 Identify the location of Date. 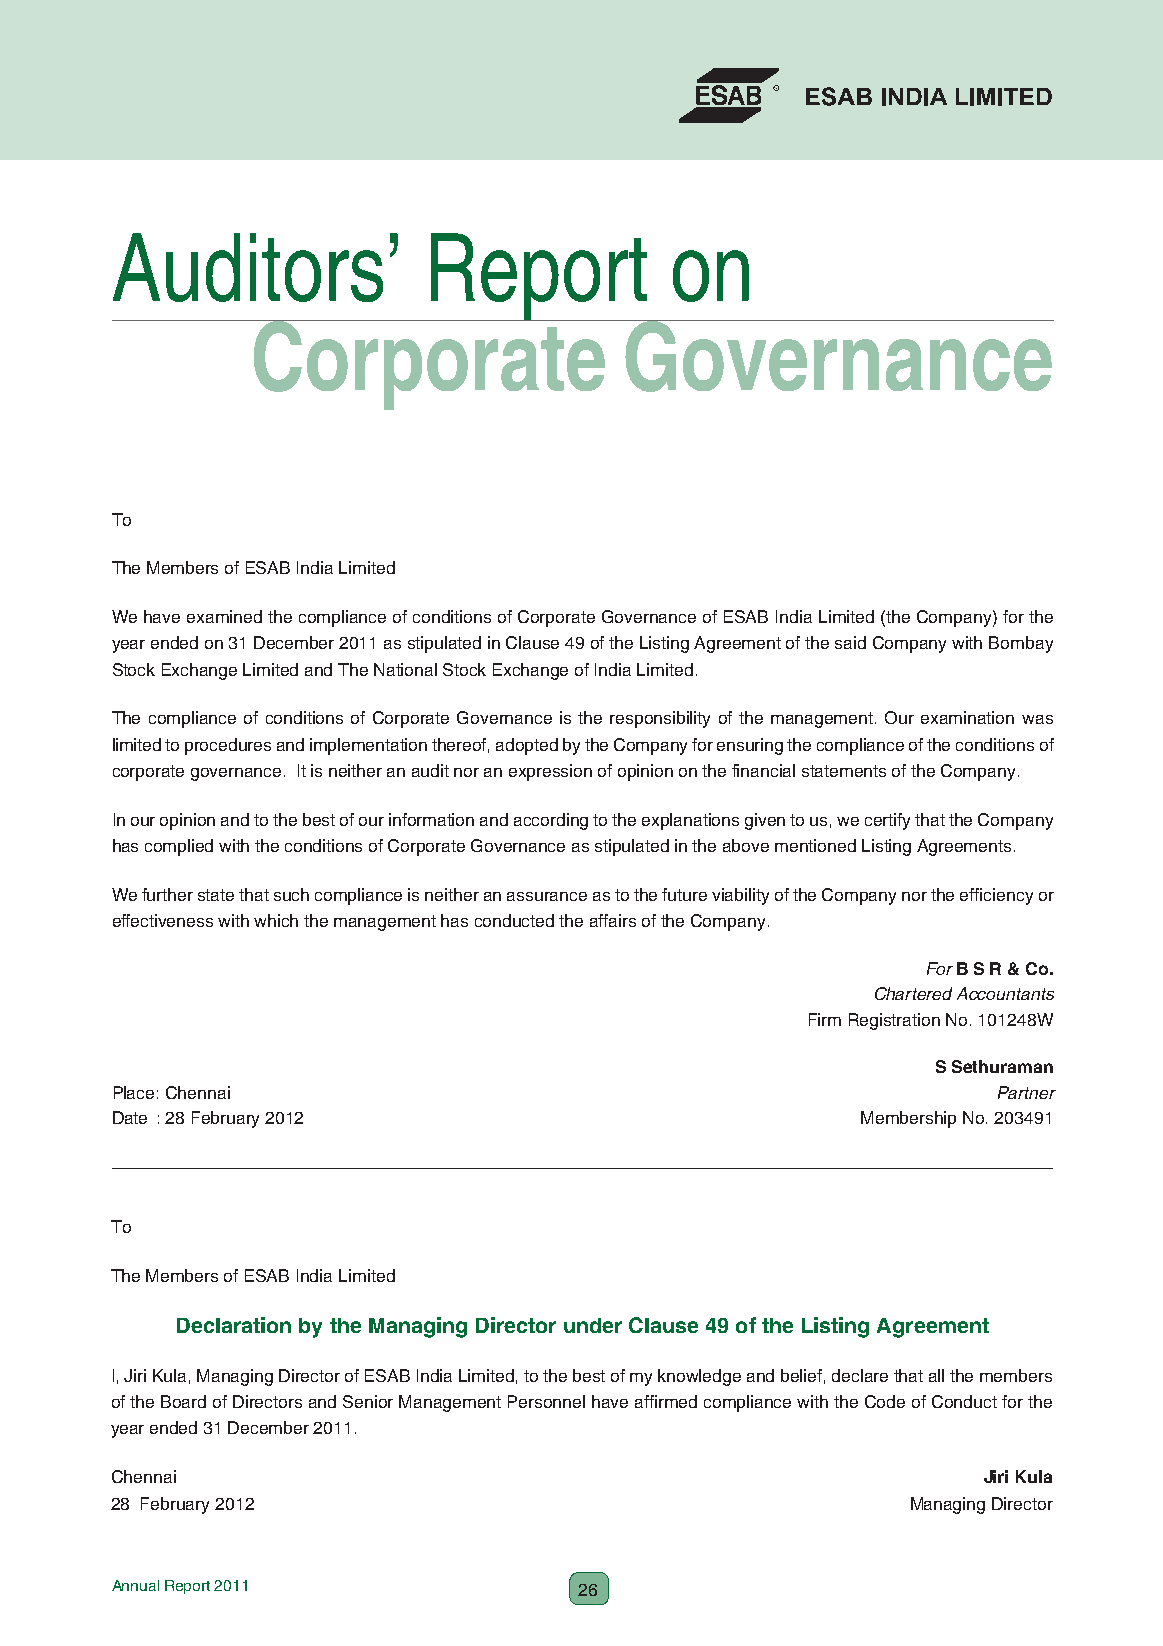
(130, 1117).
